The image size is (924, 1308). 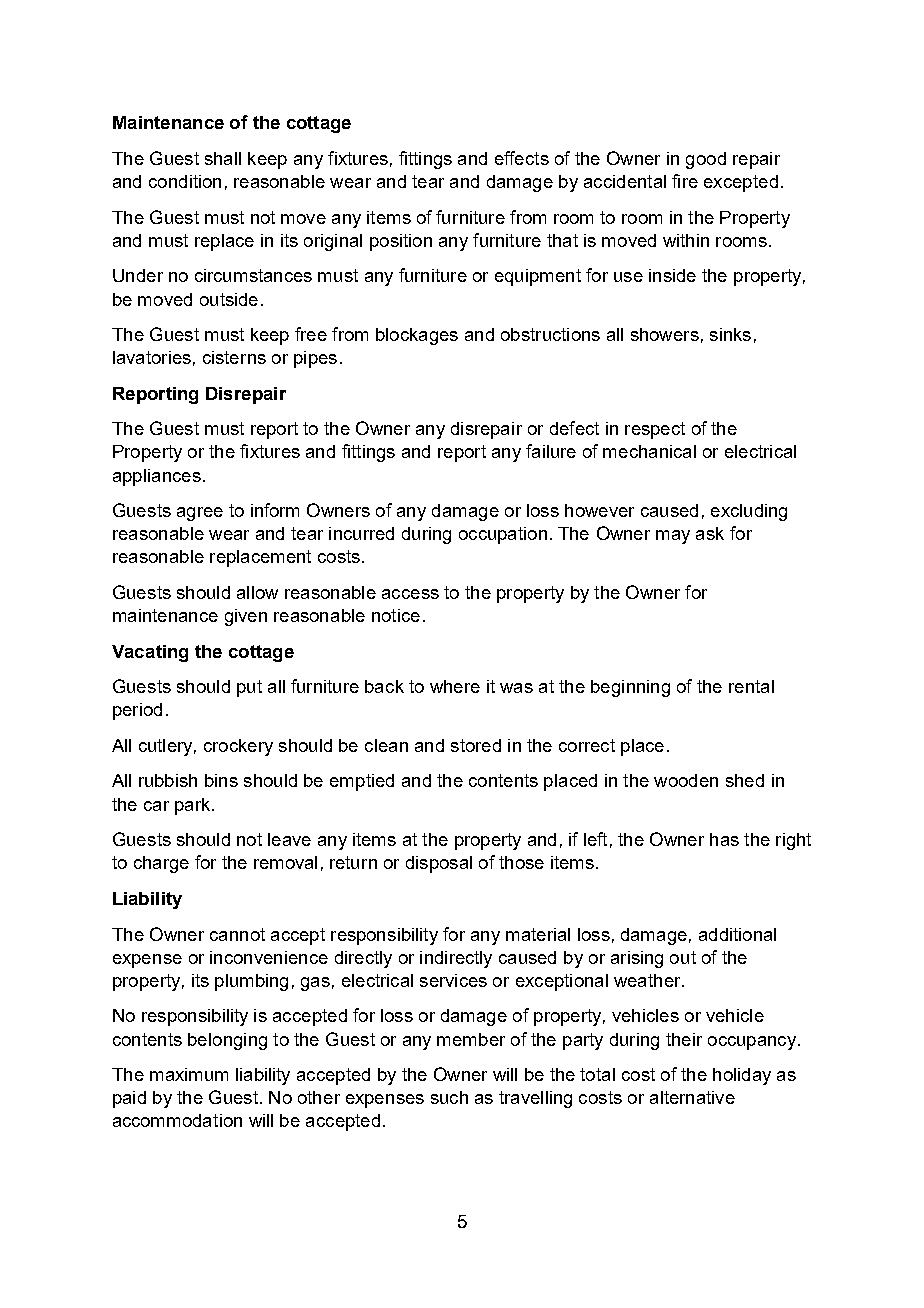 I want to click on excluding, so click(x=749, y=512).
